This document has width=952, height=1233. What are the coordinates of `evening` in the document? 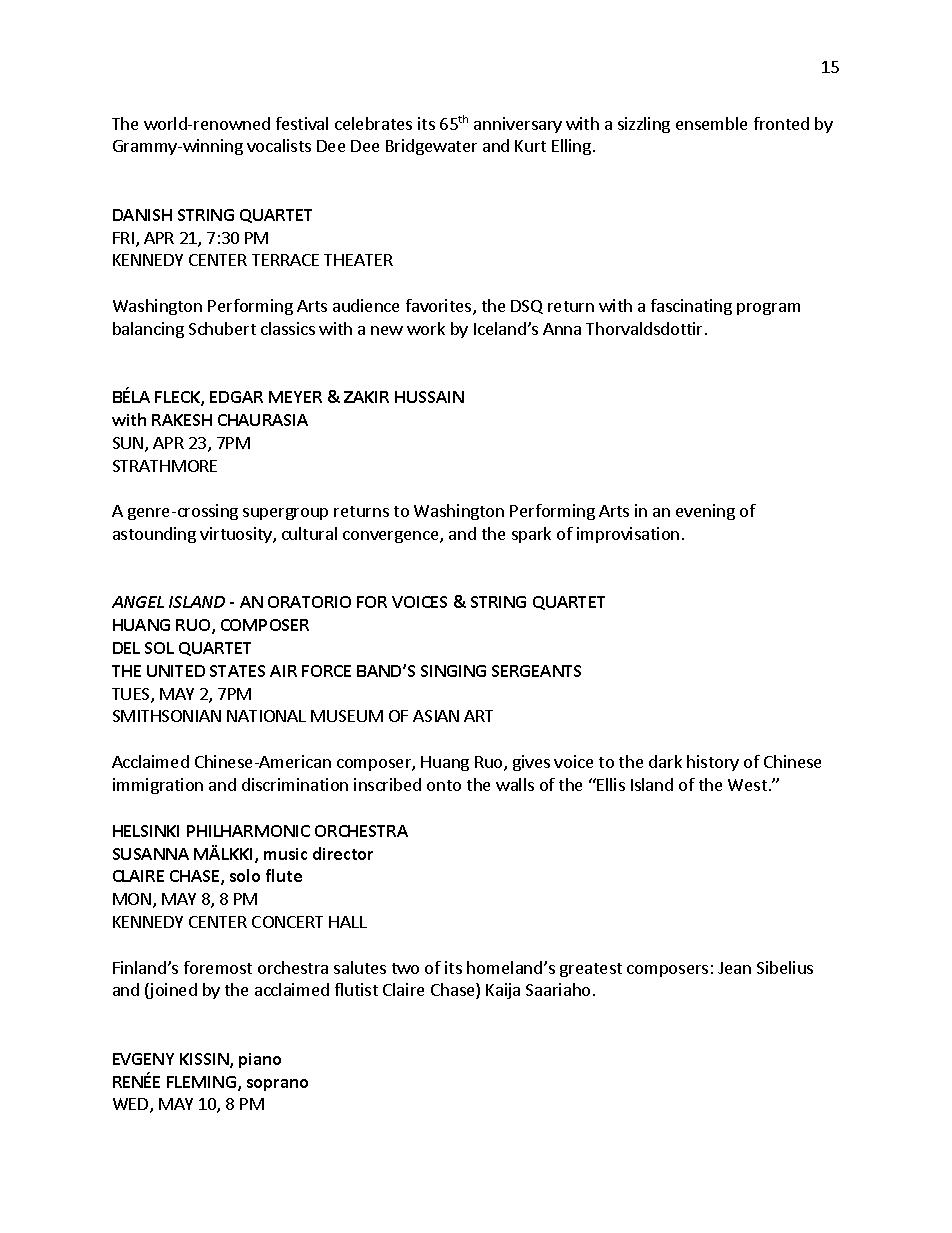 It's located at (705, 512).
